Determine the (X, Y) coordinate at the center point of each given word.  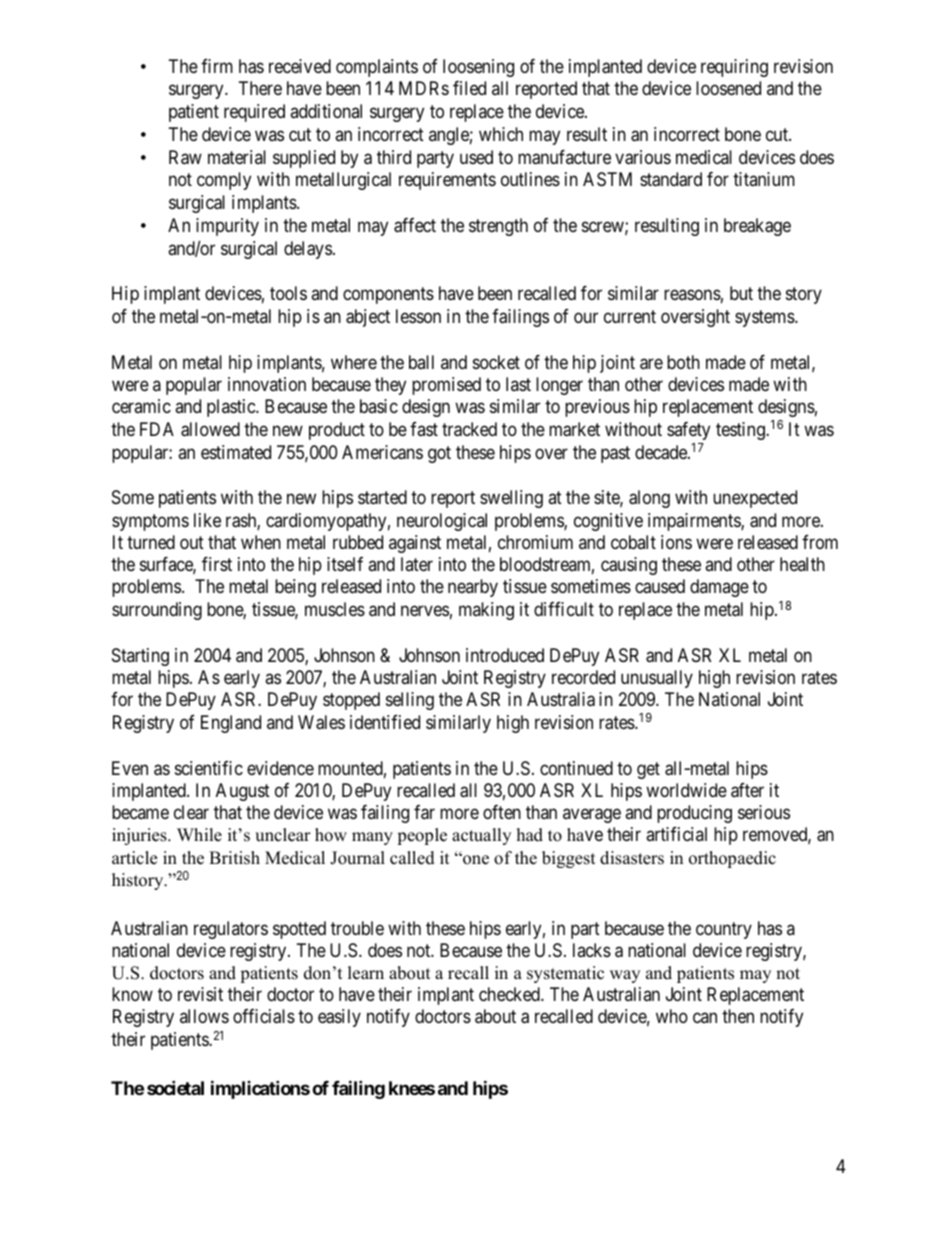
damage (719, 588)
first (217, 564)
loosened (728, 88)
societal (175, 1087)
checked (510, 994)
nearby (473, 588)
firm (217, 66)
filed (469, 88)
